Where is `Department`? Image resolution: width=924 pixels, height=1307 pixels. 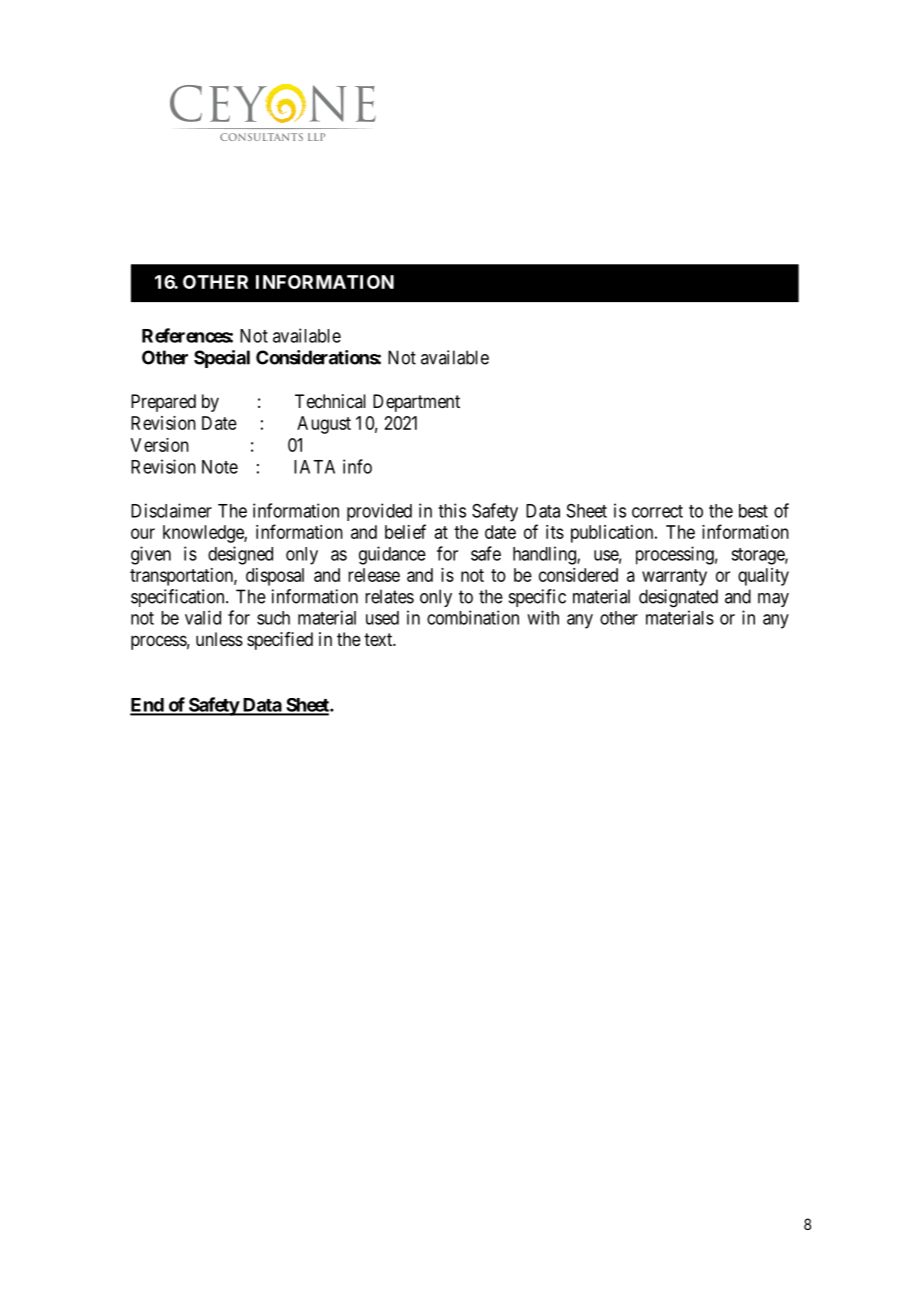 Department is located at coordinates (416, 403).
